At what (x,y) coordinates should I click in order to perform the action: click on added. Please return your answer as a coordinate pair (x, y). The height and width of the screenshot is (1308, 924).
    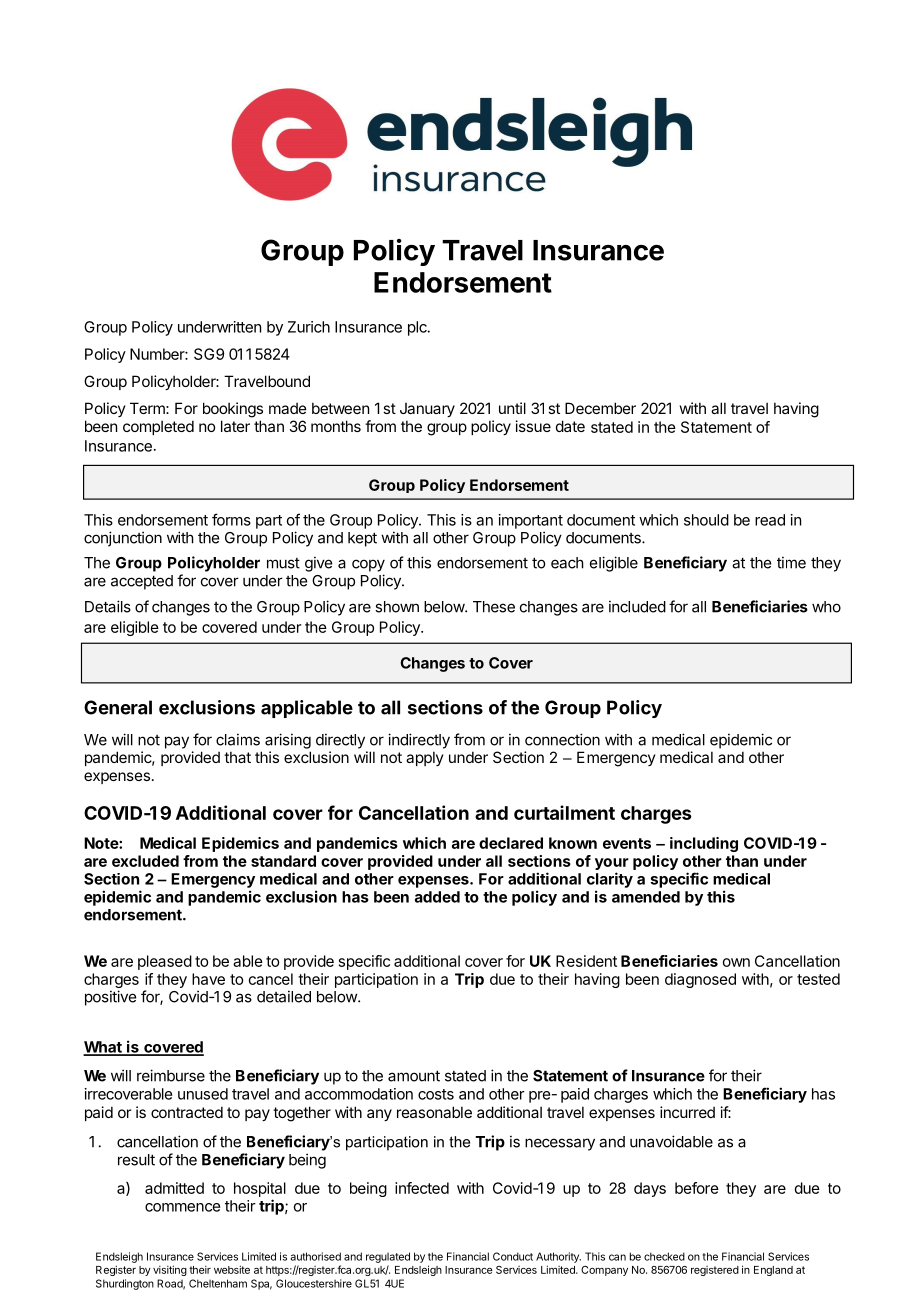
    Looking at the image, I should click on (437, 897).
